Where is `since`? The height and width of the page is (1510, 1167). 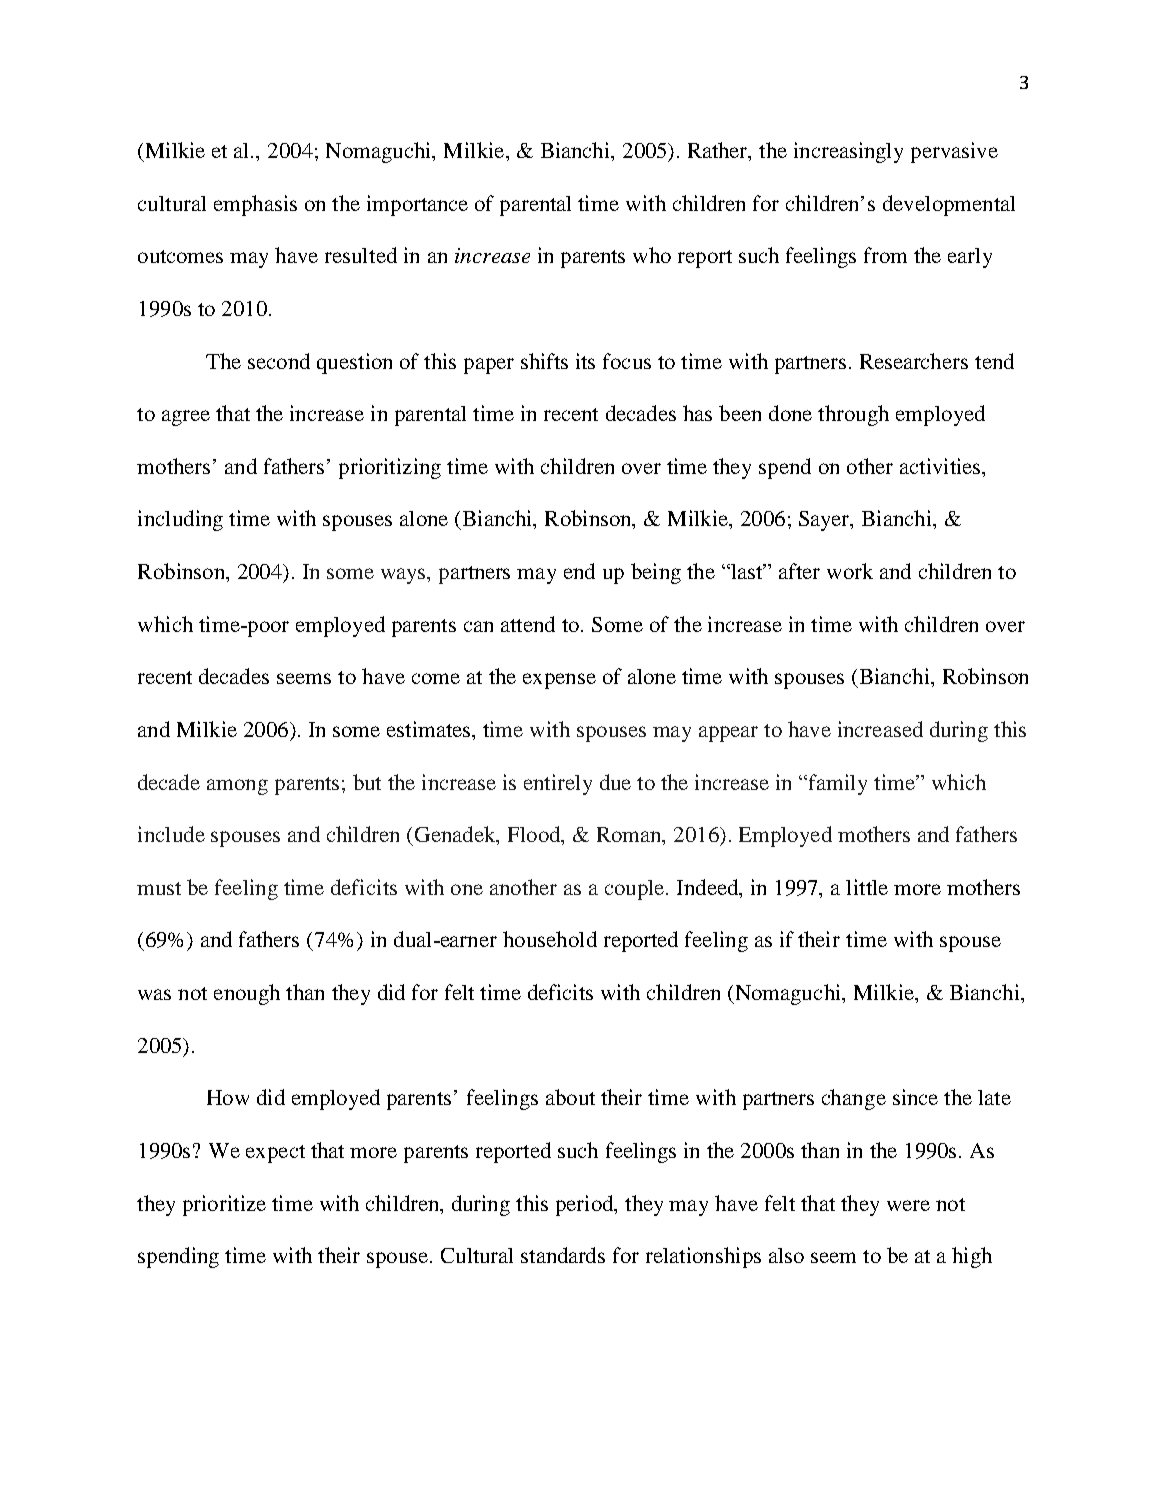 since is located at coordinates (915, 1097).
